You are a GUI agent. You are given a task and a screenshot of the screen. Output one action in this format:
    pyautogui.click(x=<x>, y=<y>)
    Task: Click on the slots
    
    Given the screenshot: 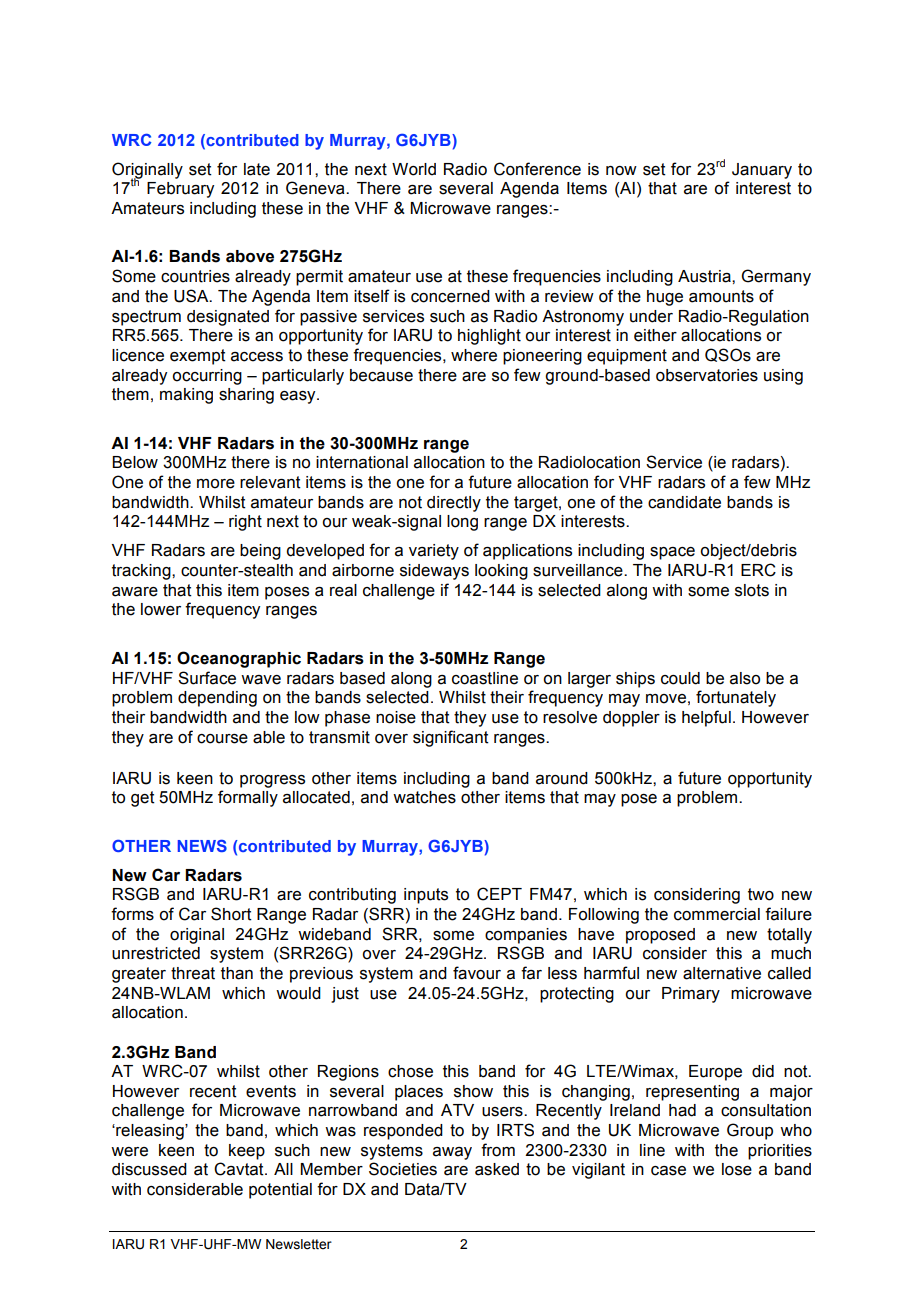 What is the action you would take?
    pyautogui.click(x=752, y=590)
